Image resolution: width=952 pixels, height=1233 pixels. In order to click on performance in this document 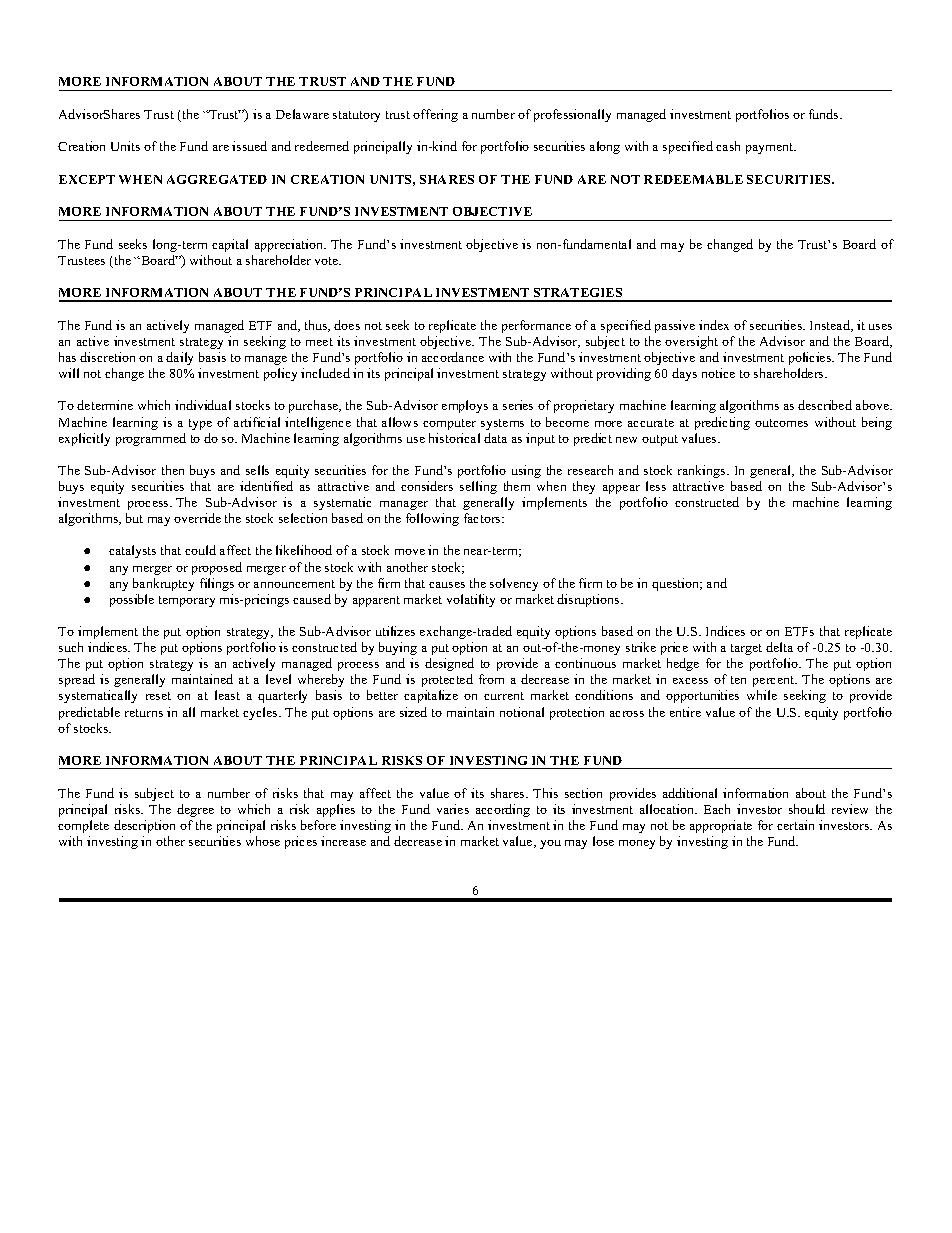, I will do `click(536, 326)`.
